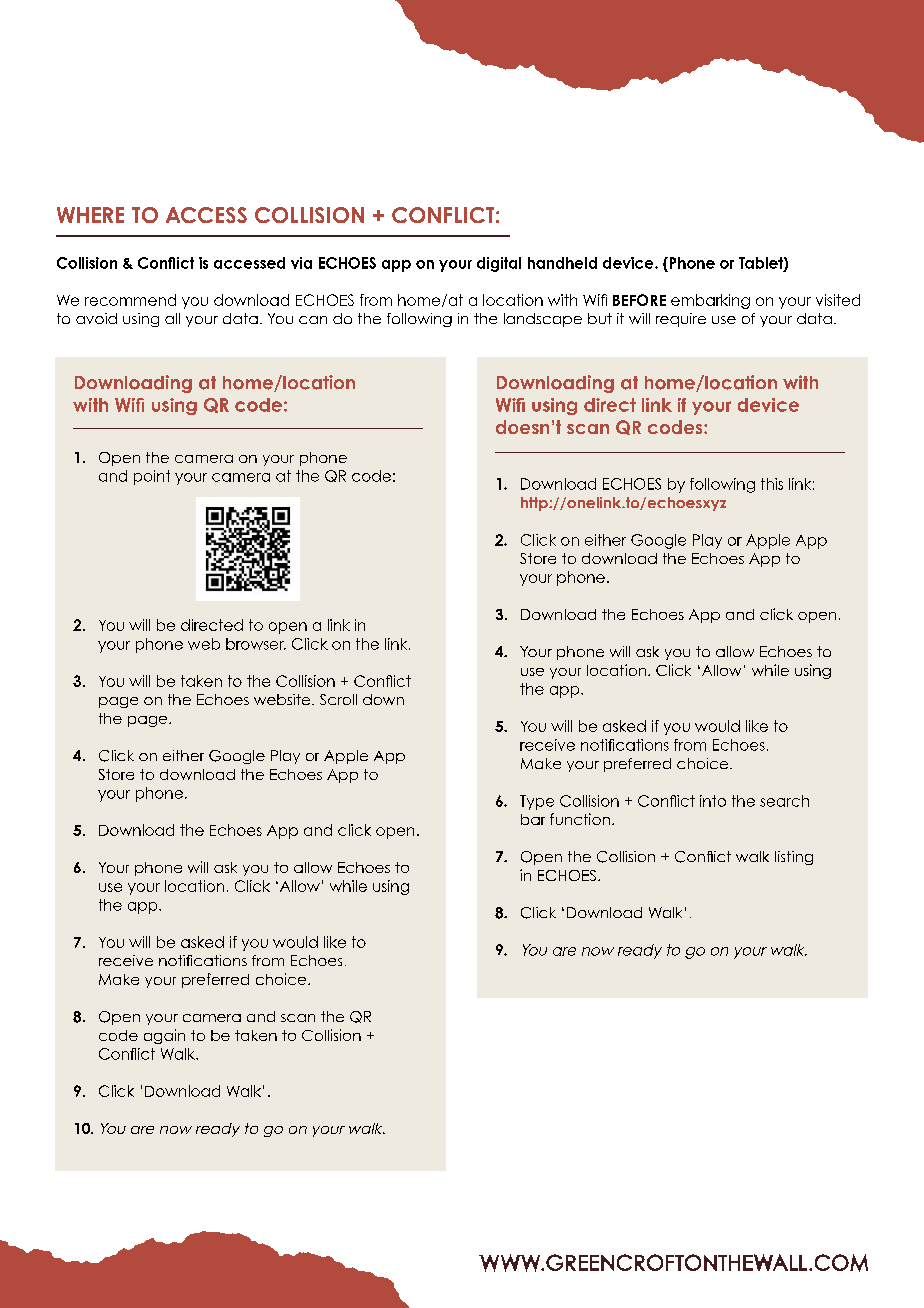 The image size is (924, 1308). I want to click on point, so click(152, 477).
